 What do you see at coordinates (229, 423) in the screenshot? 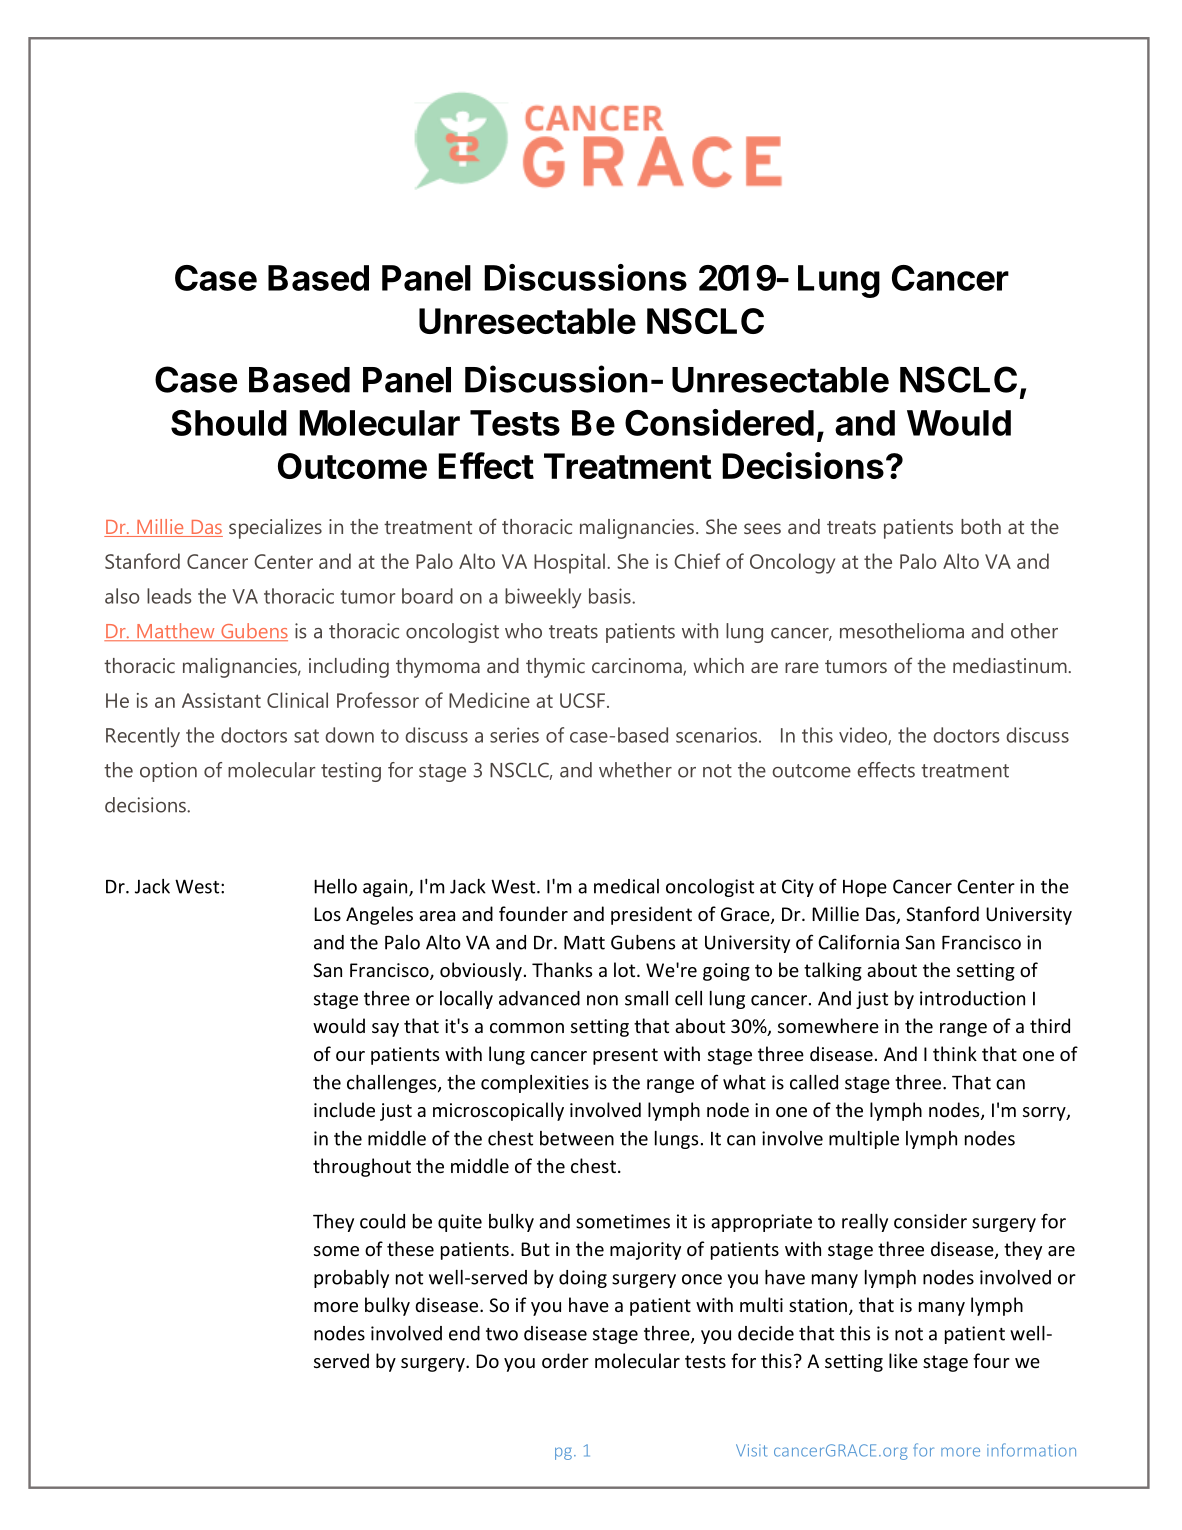
I see `Should` at bounding box center [229, 423].
